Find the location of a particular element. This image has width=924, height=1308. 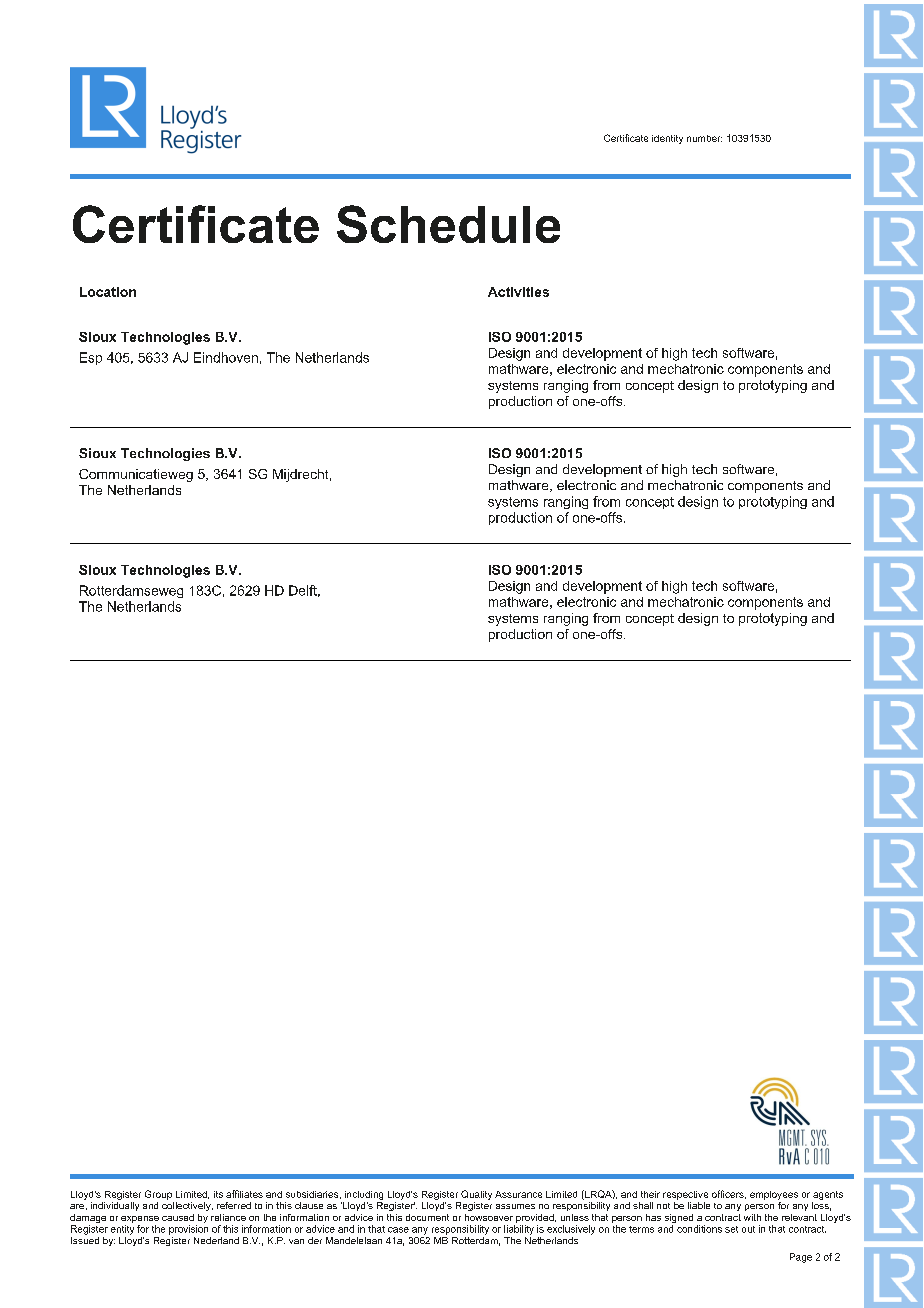

respective is located at coordinates (685, 1195).
